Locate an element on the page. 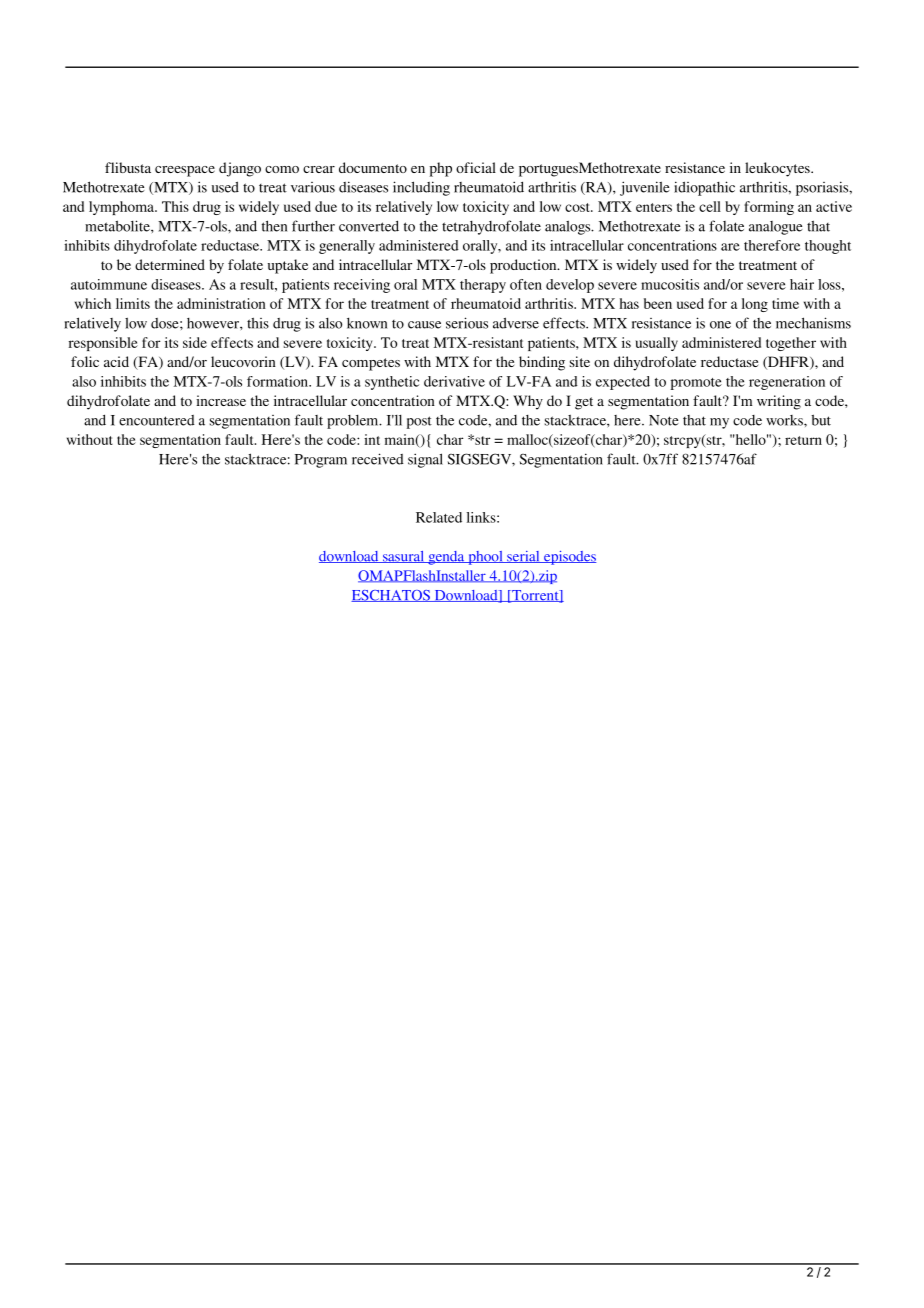 The image size is (924, 1308). serial is located at coordinates (523, 557).
